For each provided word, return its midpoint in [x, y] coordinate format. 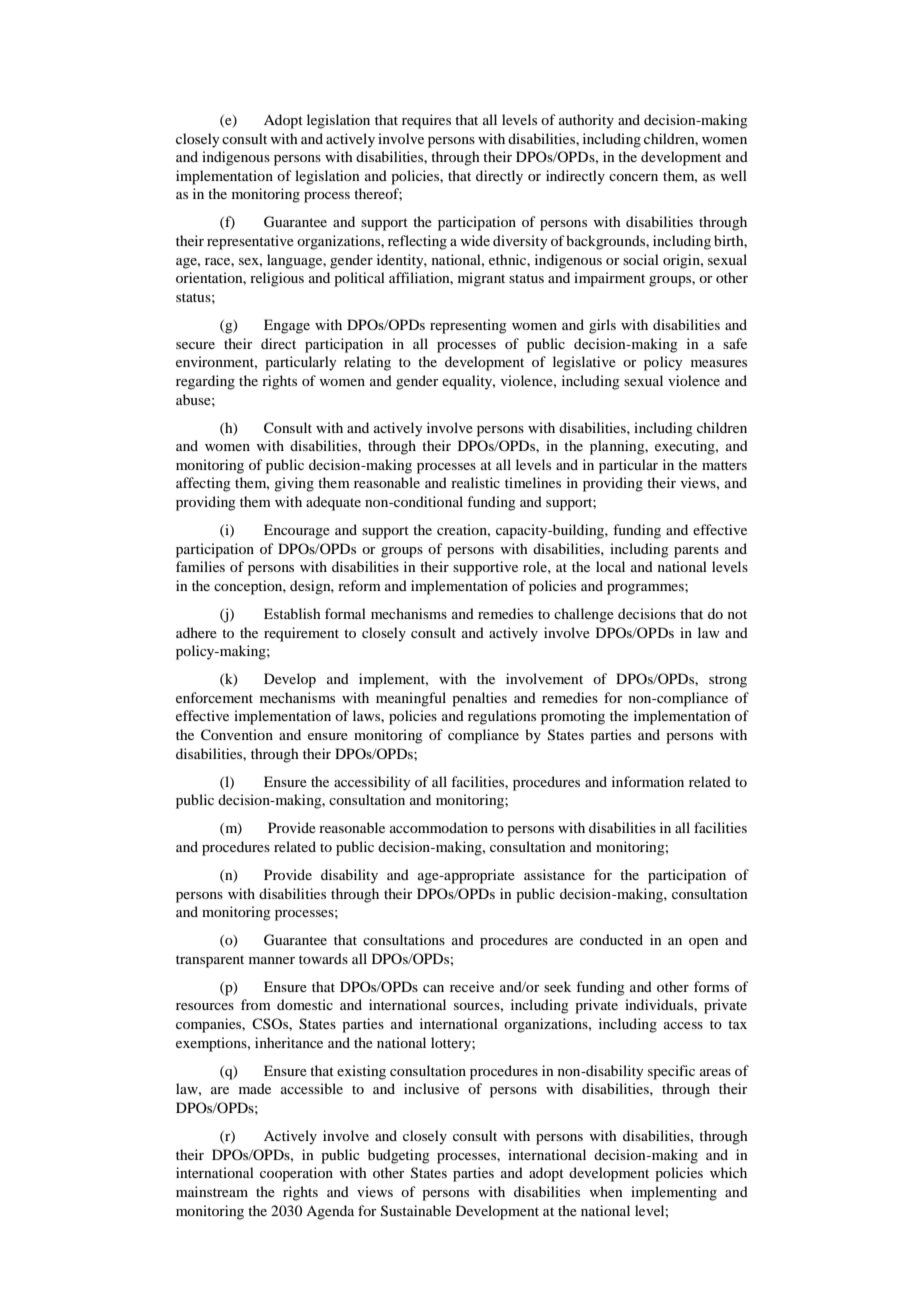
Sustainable [416, 1211]
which [728, 1172]
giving [294, 484]
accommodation [439, 827]
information [648, 781]
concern [633, 177]
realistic [475, 482]
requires [426, 121]
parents [696, 551]
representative [250, 242]
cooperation [296, 1174]
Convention [237, 735]
